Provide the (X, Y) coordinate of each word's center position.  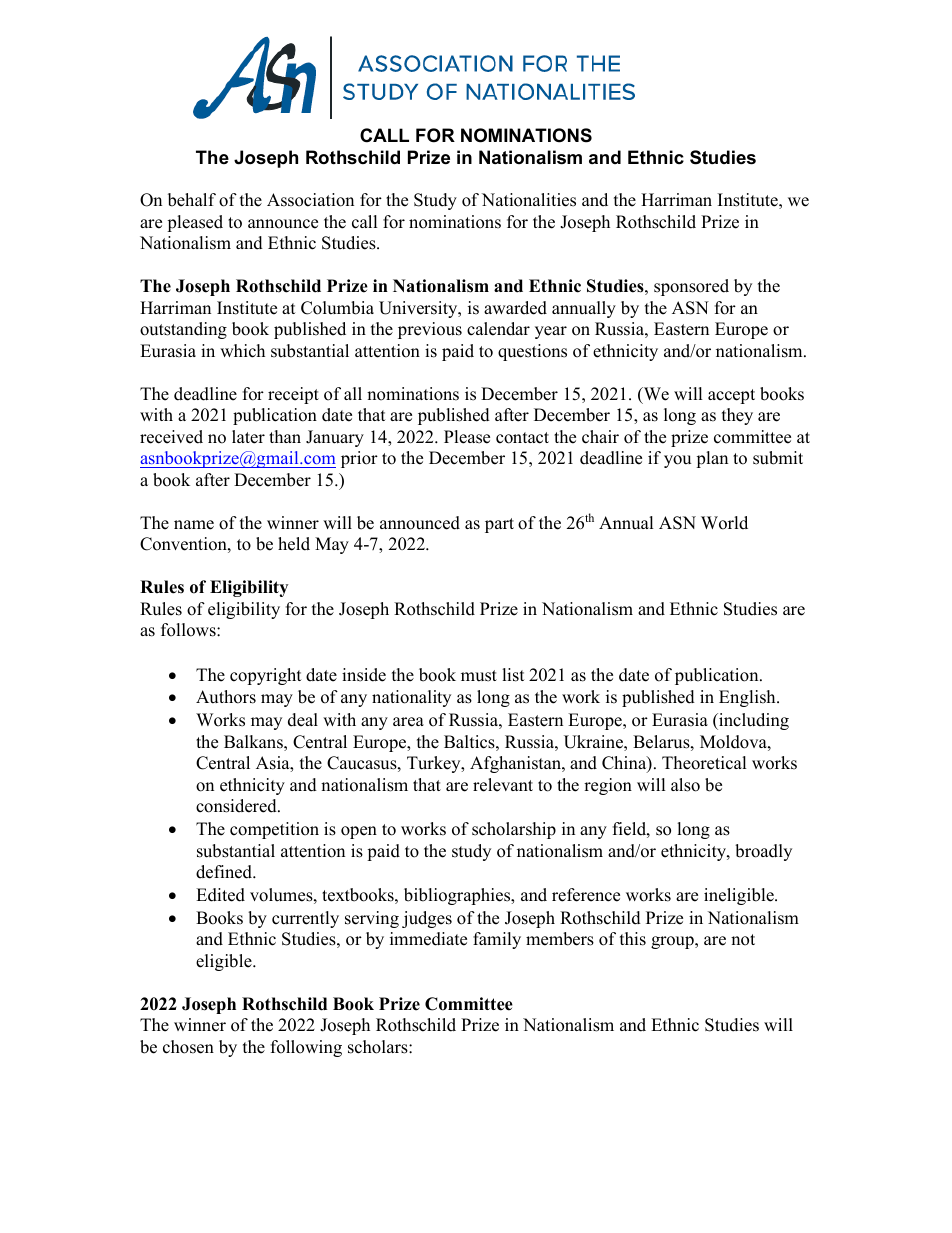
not (743, 940)
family (497, 940)
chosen (188, 1047)
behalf (192, 200)
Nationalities (529, 200)
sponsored (691, 287)
